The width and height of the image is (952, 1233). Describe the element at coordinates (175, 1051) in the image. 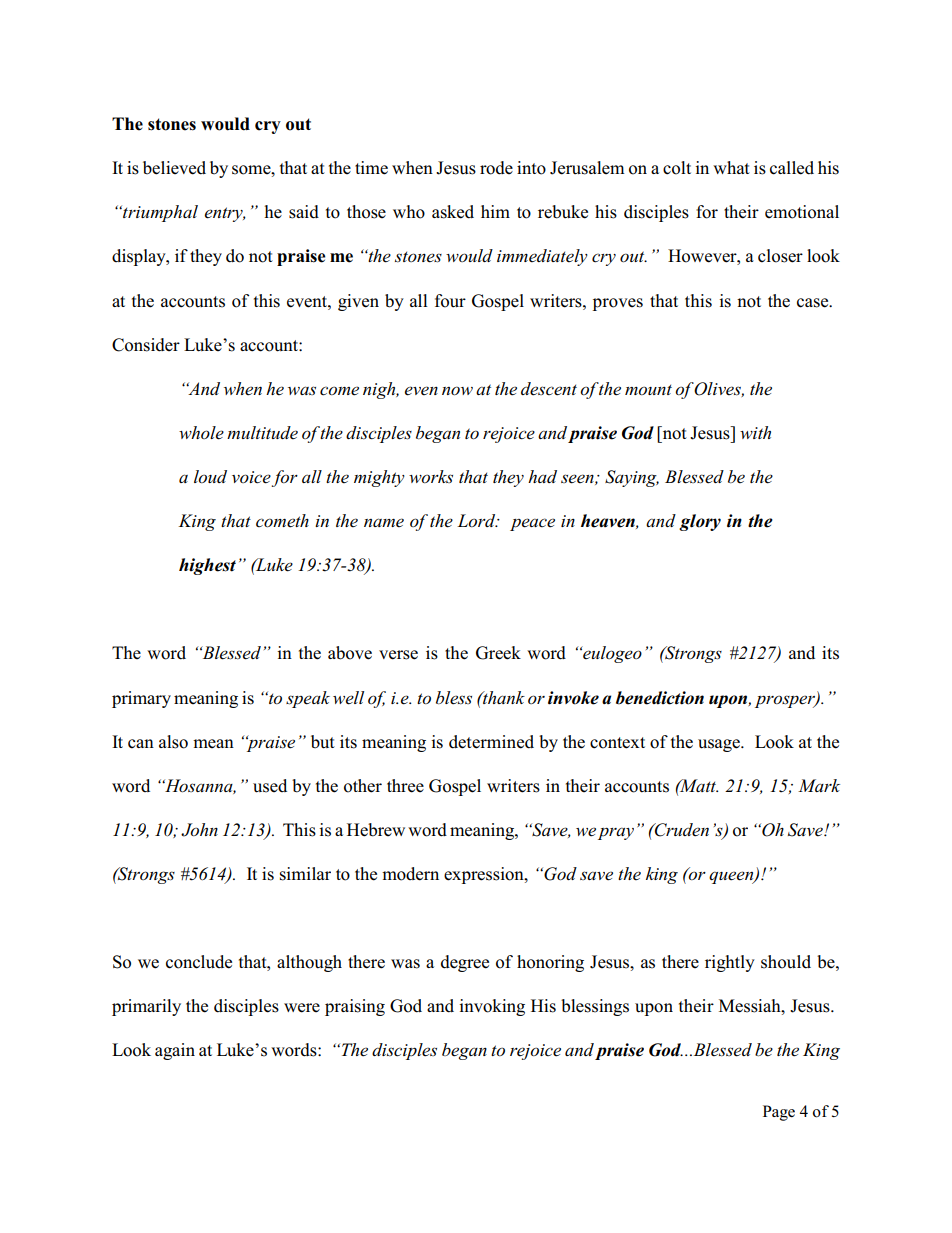

I see `again` at that location.
